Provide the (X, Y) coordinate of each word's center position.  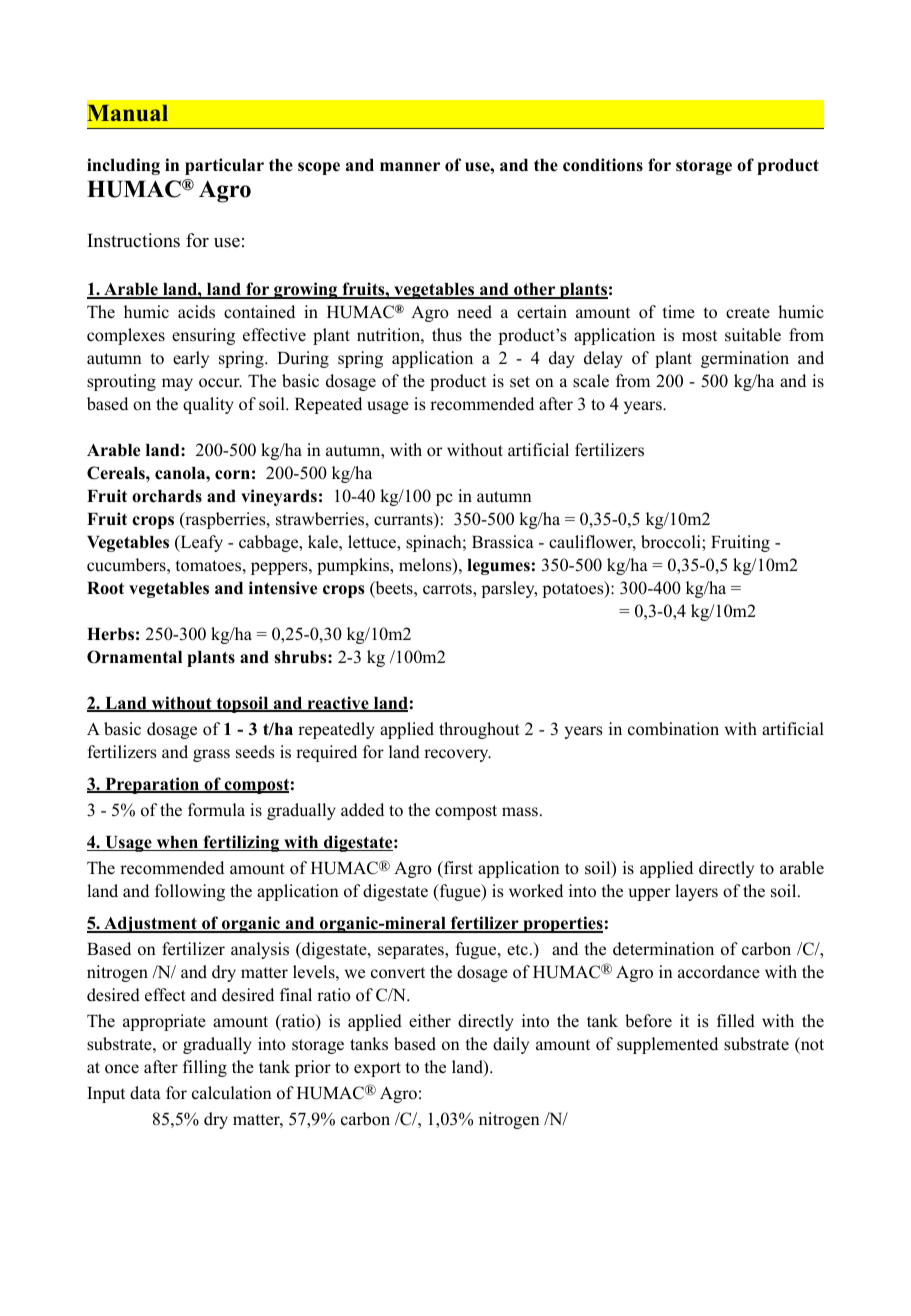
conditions (603, 165)
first (457, 868)
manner (410, 167)
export (377, 1069)
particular (224, 166)
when (177, 843)
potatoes (574, 589)
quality (208, 405)
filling (205, 1068)
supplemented (667, 1045)
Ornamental (134, 657)
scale (591, 381)
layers (696, 892)
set (520, 382)
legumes (498, 567)
